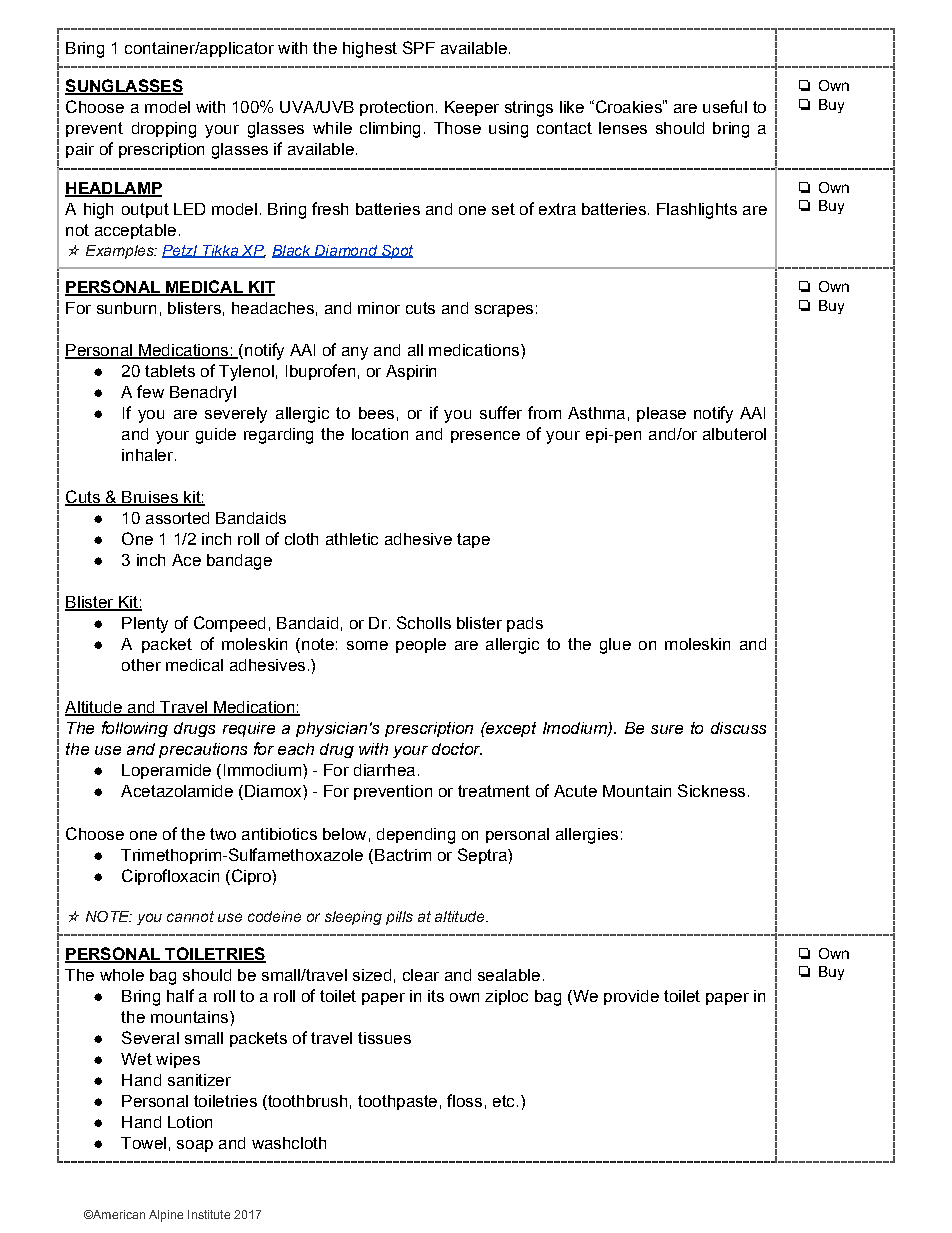 This screenshot has height=1233, width=952. What do you see at coordinates (396, 108) in the screenshot?
I see `protection` at bounding box center [396, 108].
